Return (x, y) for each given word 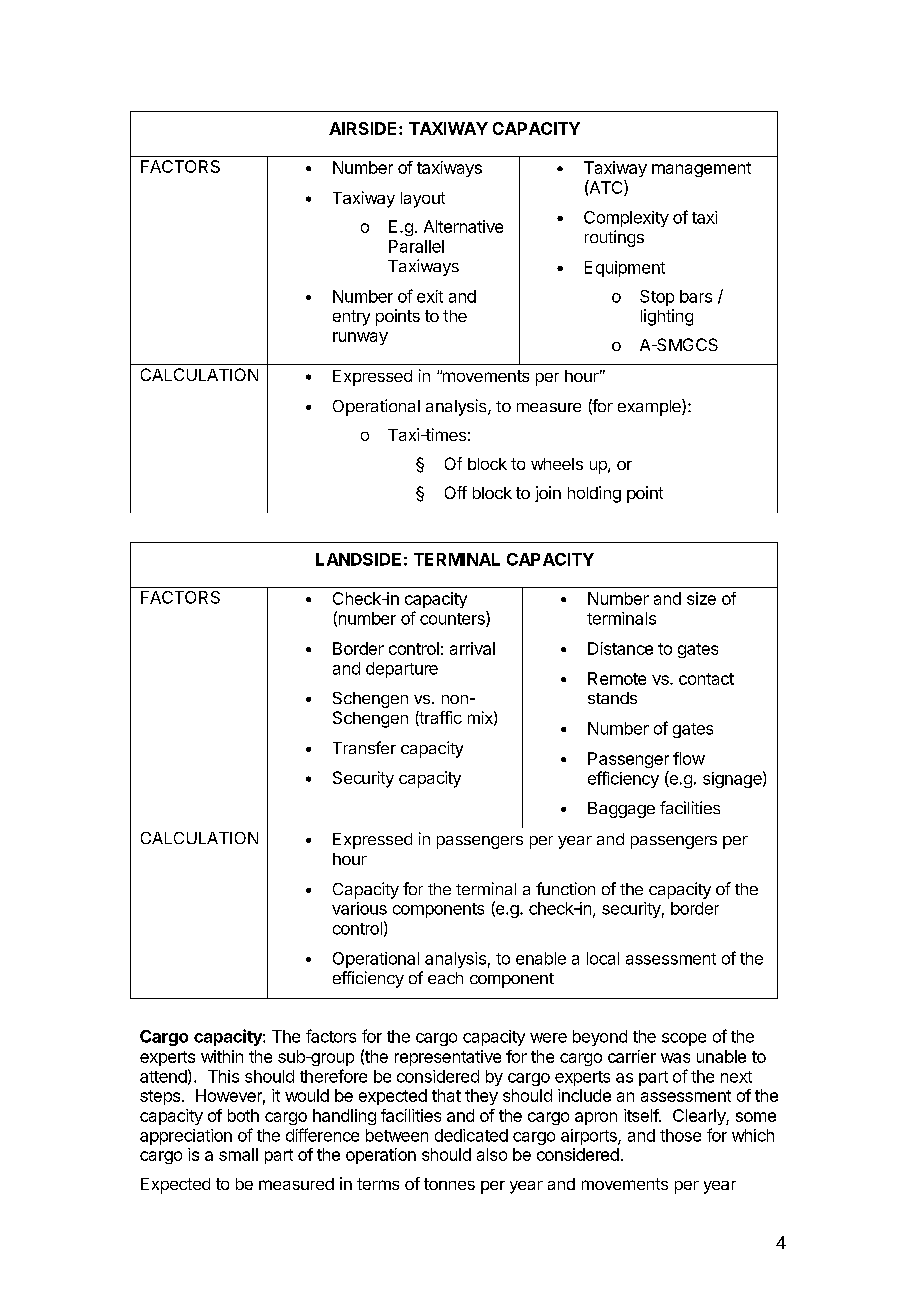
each (445, 978)
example (650, 407)
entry (351, 318)
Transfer (364, 747)
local (603, 958)
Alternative (463, 226)
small (238, 1154)
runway (360, 338)
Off (456, 492)
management (701, 169)
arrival (472, 648)
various (359, 908)
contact (706, 679)
